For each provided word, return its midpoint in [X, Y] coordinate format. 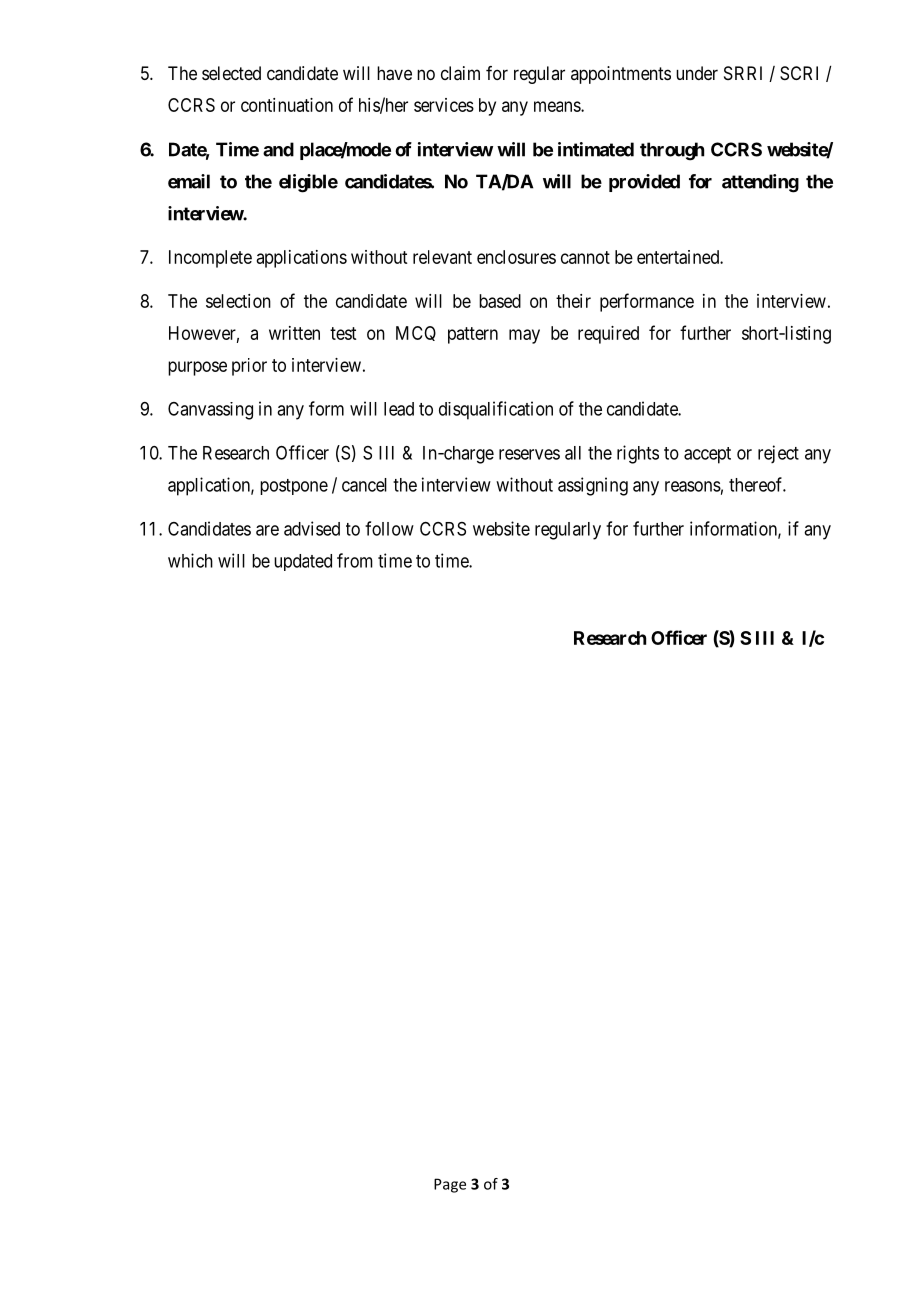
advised [312, 528]
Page [450, 1185]
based [500, 301]
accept [707, 455]
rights [638, 454]
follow [389, 528]
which [190, 560]
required [608, 335]
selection [238, 301]
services [444, 105]
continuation [287, 105]
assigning [593, 486]
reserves [529, 454]
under [697, 73]
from [355, 560]
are [267, 530]
